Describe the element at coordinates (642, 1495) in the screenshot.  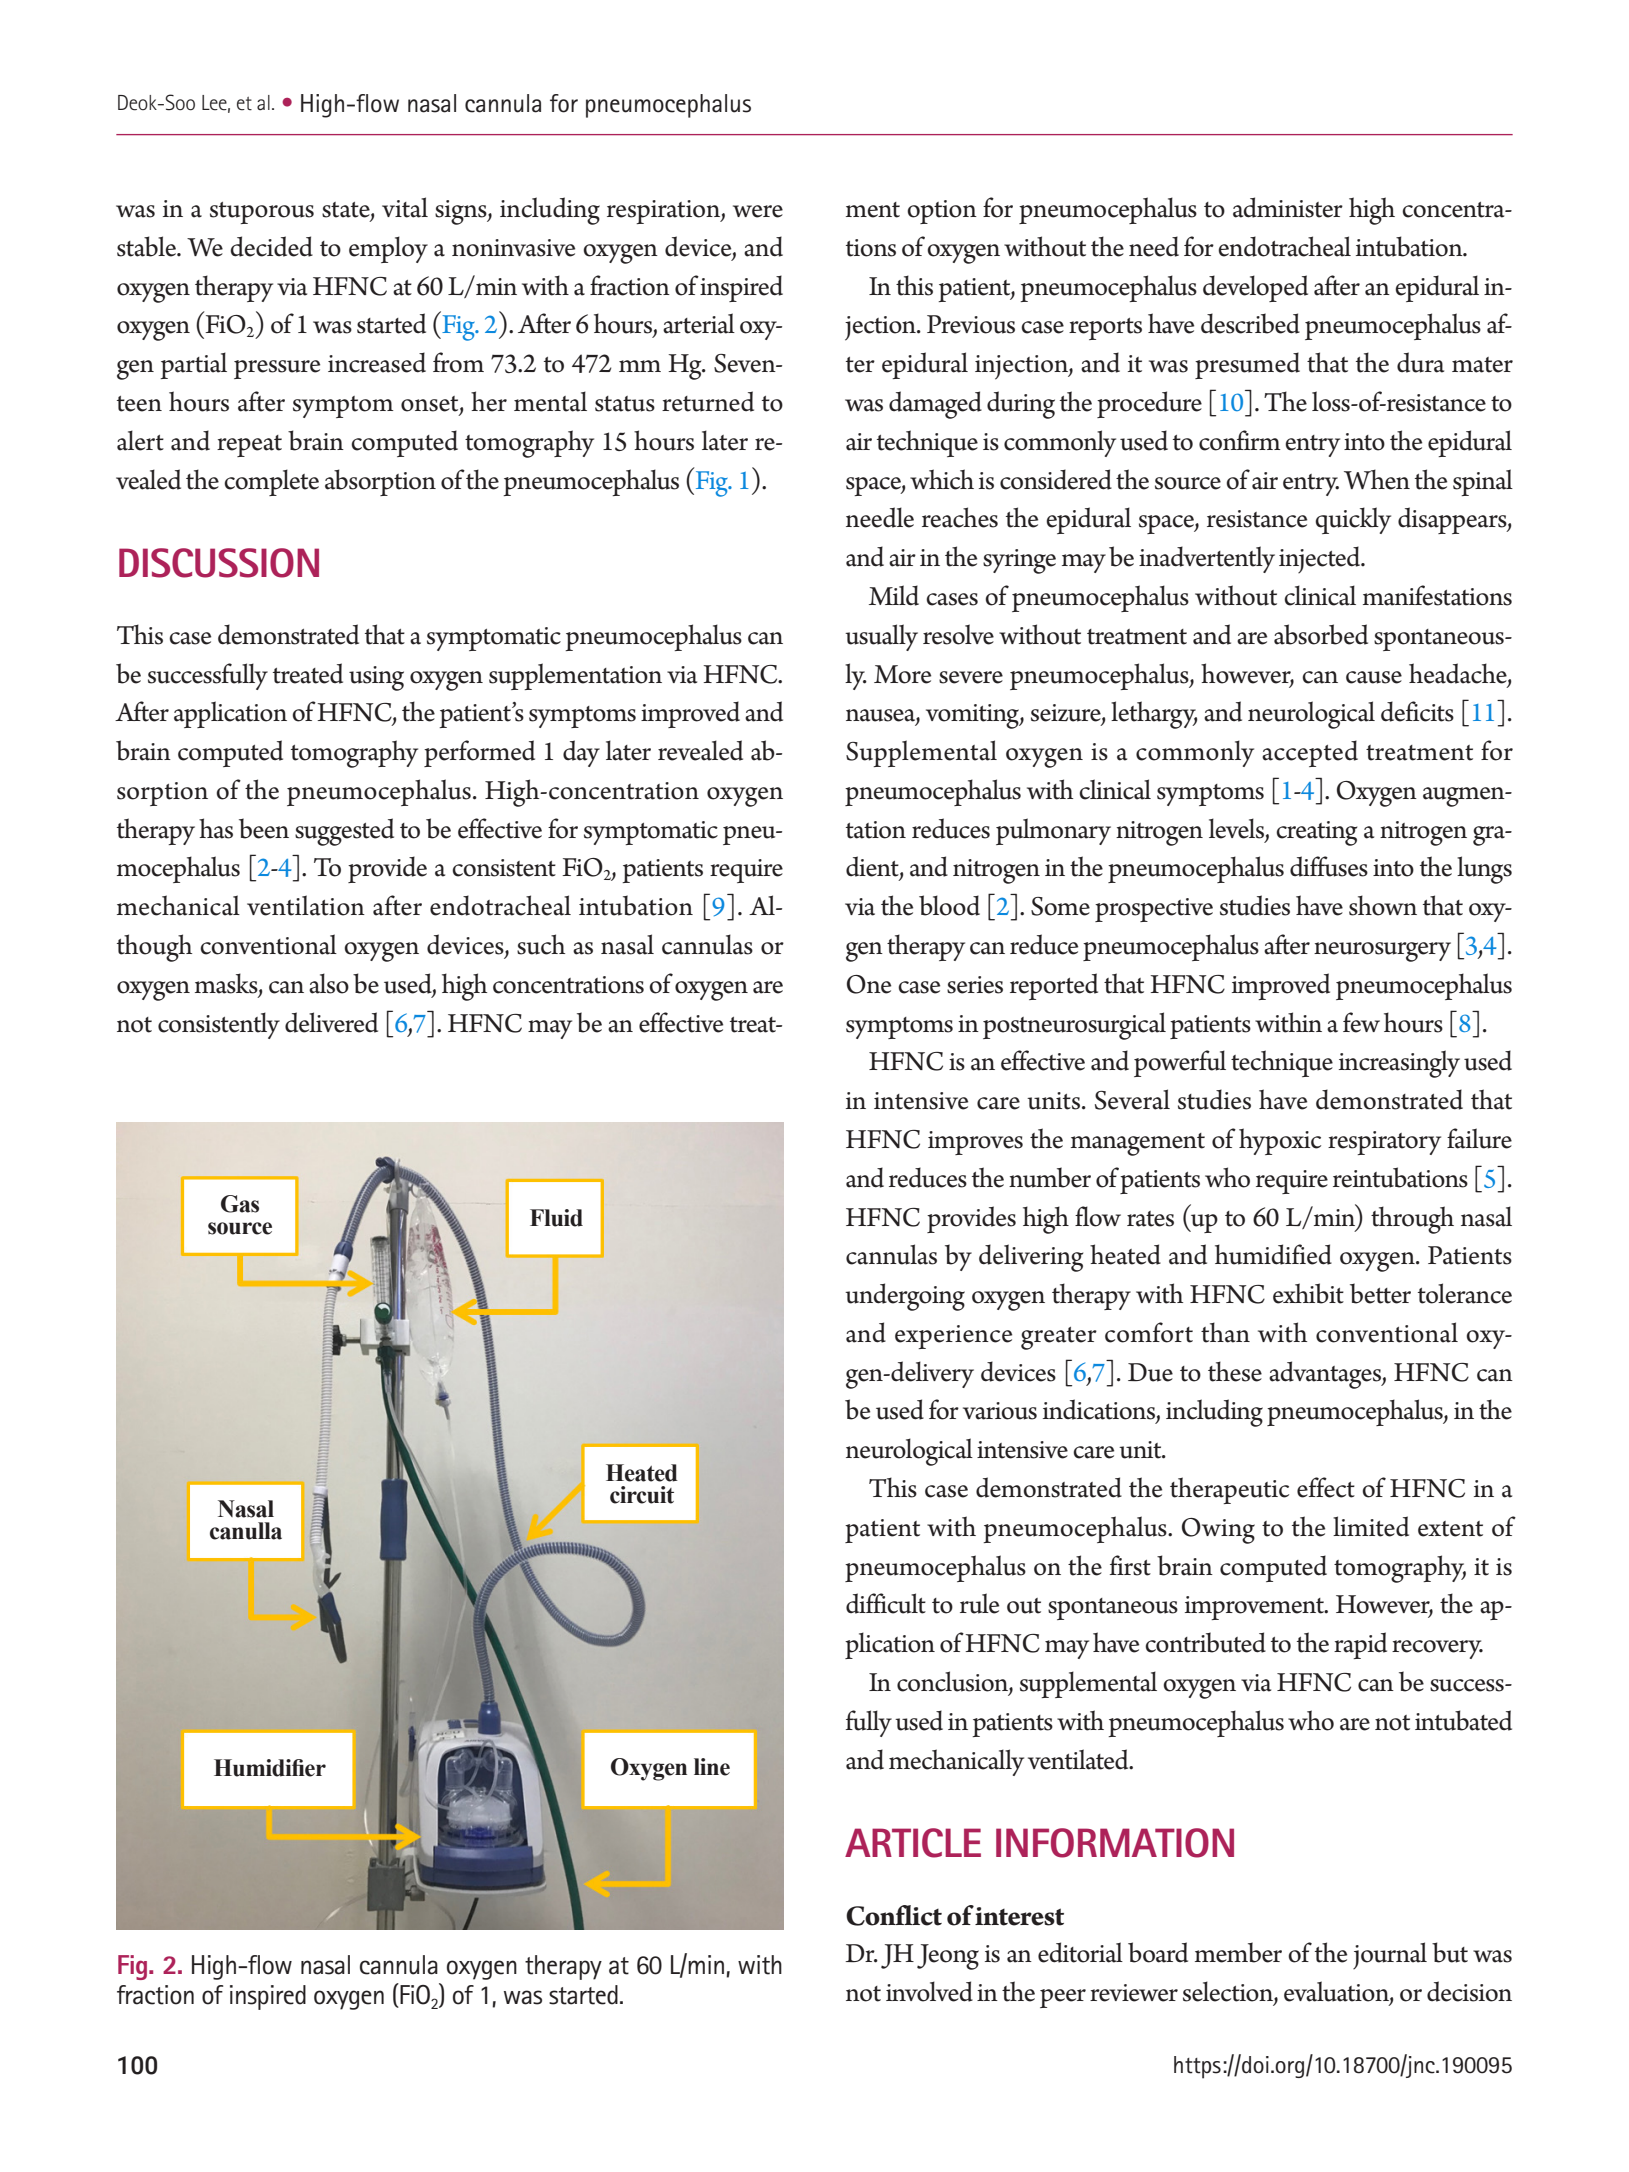
I see `circuit` at that location.
